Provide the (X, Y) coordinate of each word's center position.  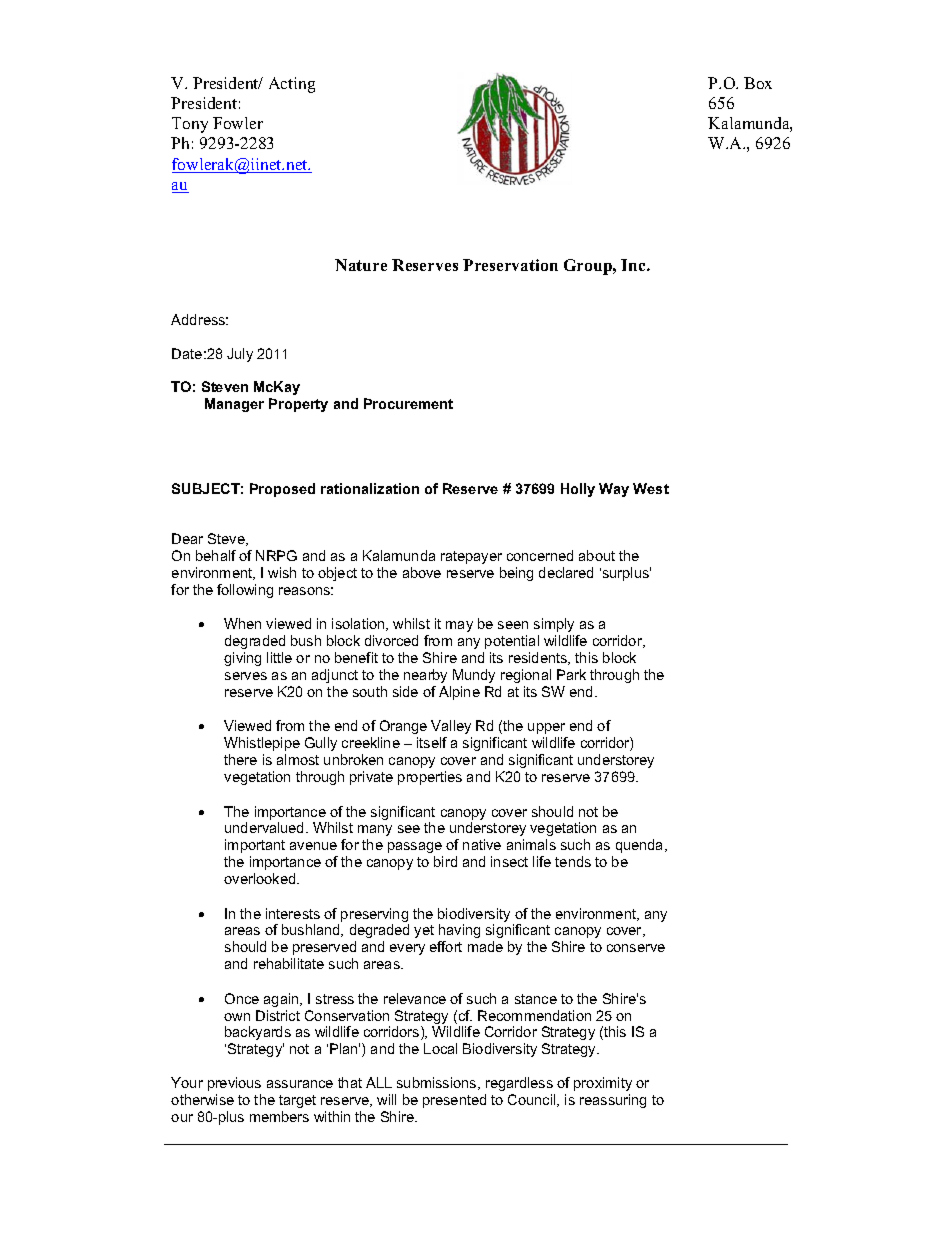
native (482, 844)
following (245, 591)
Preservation (510, 265)
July (240, 355)
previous (234, 1084)
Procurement (408, 403)
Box (758, 83)
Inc (634, 265)
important (255, 846)
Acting (292, 85)
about (597, 555)
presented (454, 1101)
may (459, 626)
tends (573, 861)
